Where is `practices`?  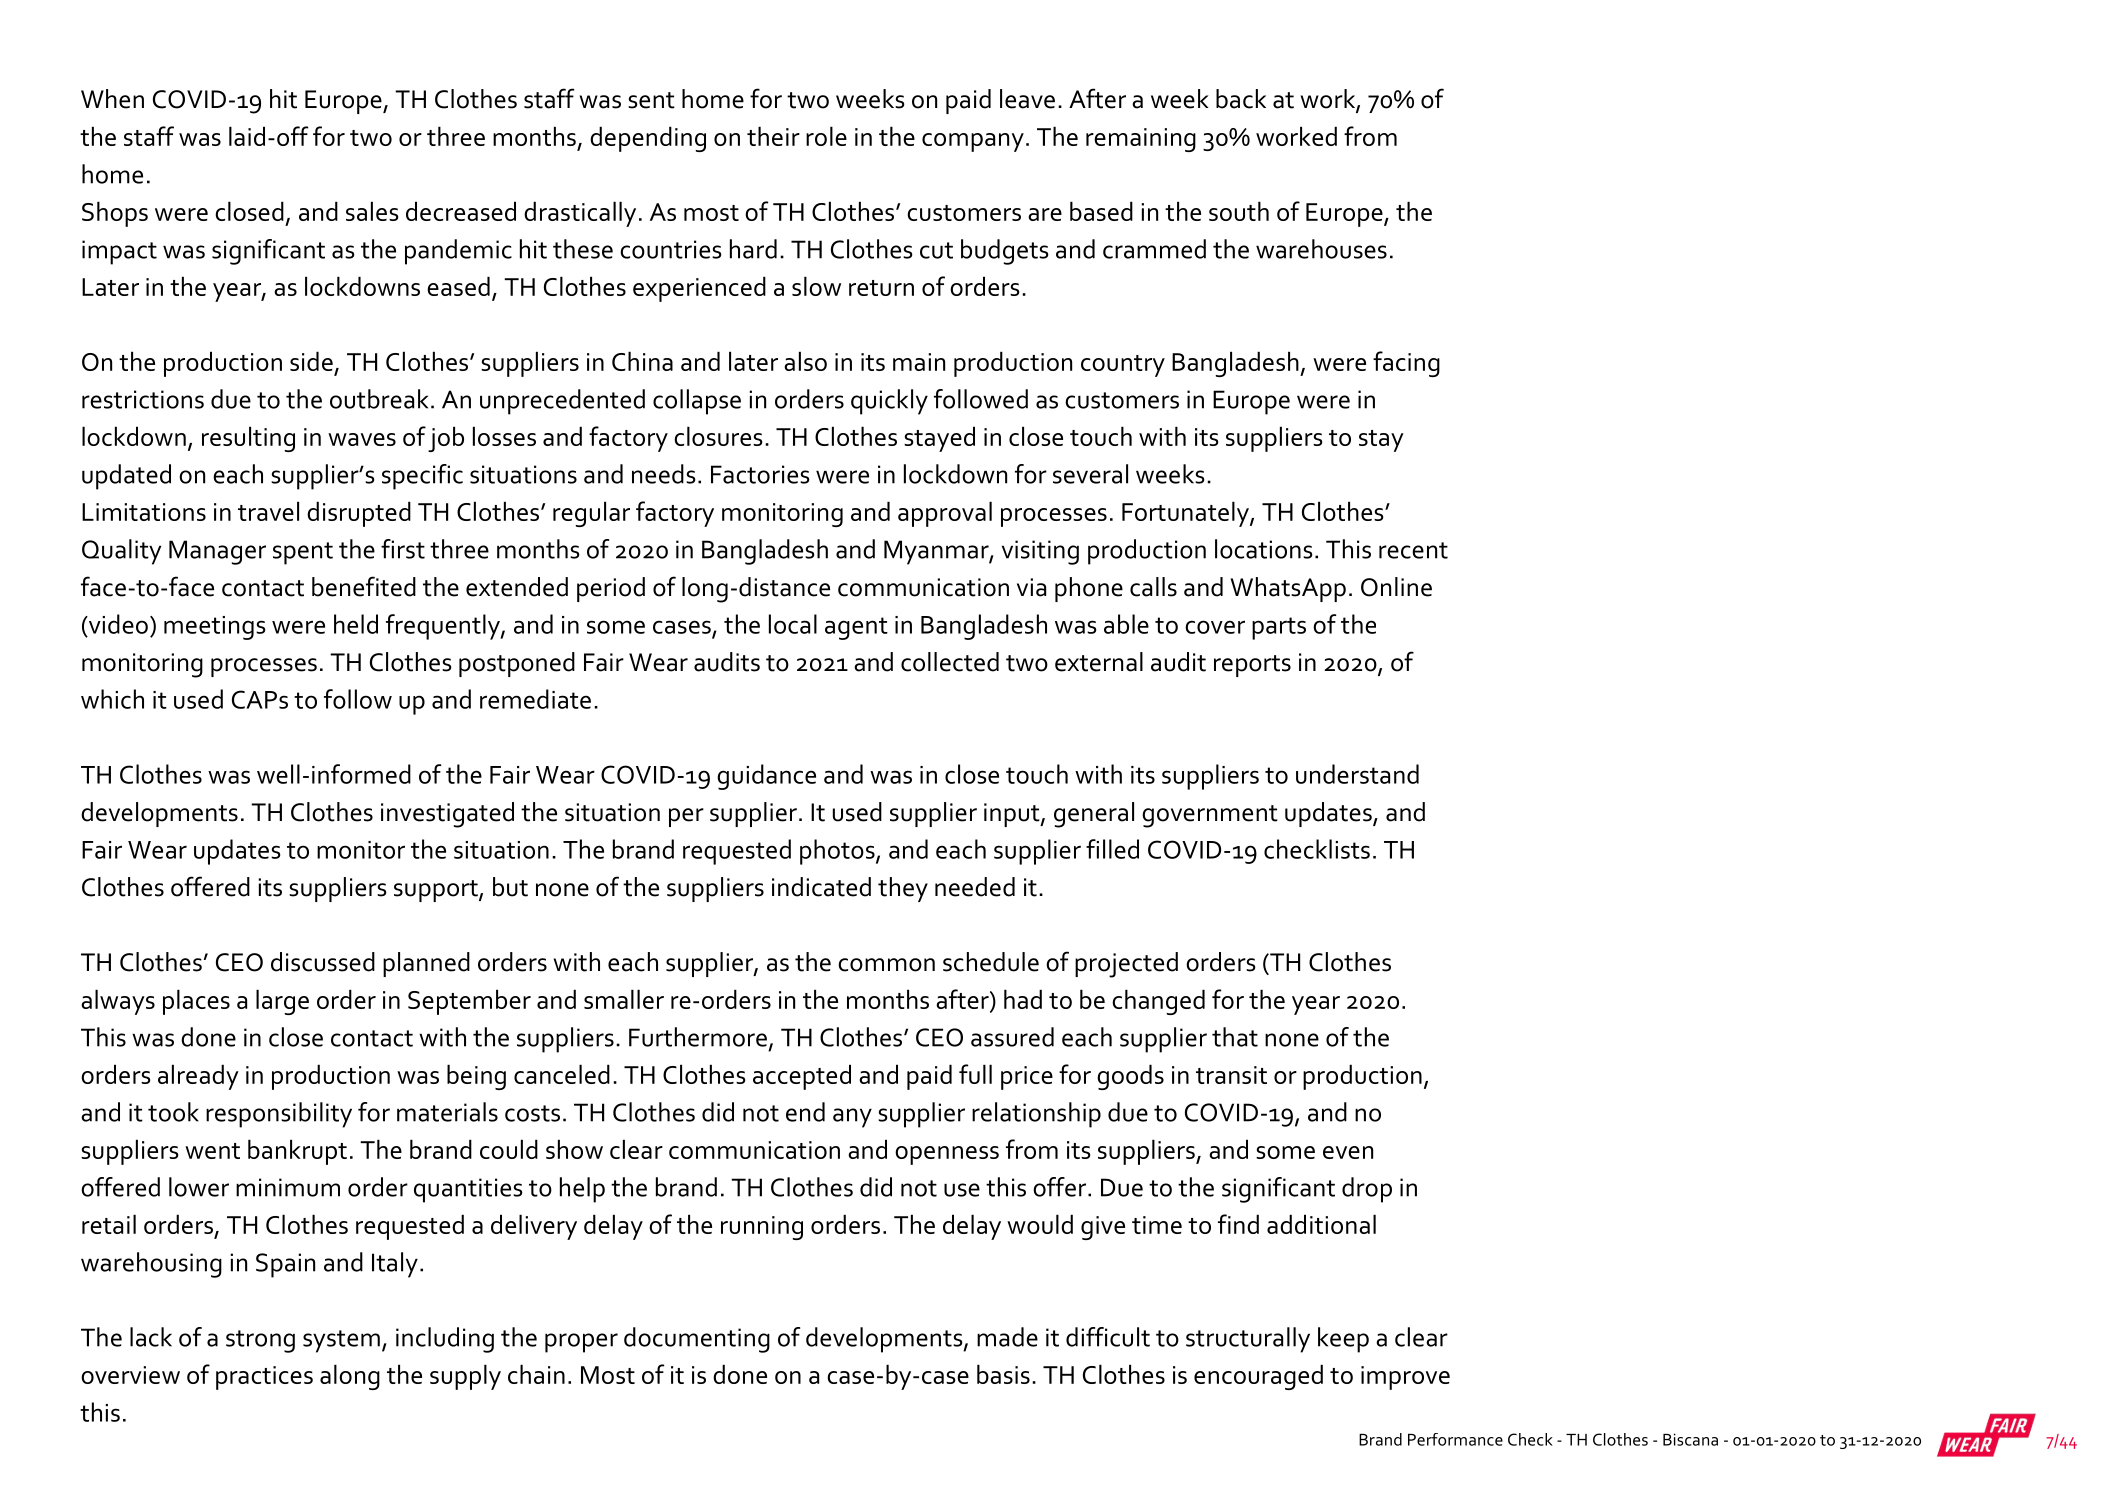 practices is located at coordinates (264, 1378).
